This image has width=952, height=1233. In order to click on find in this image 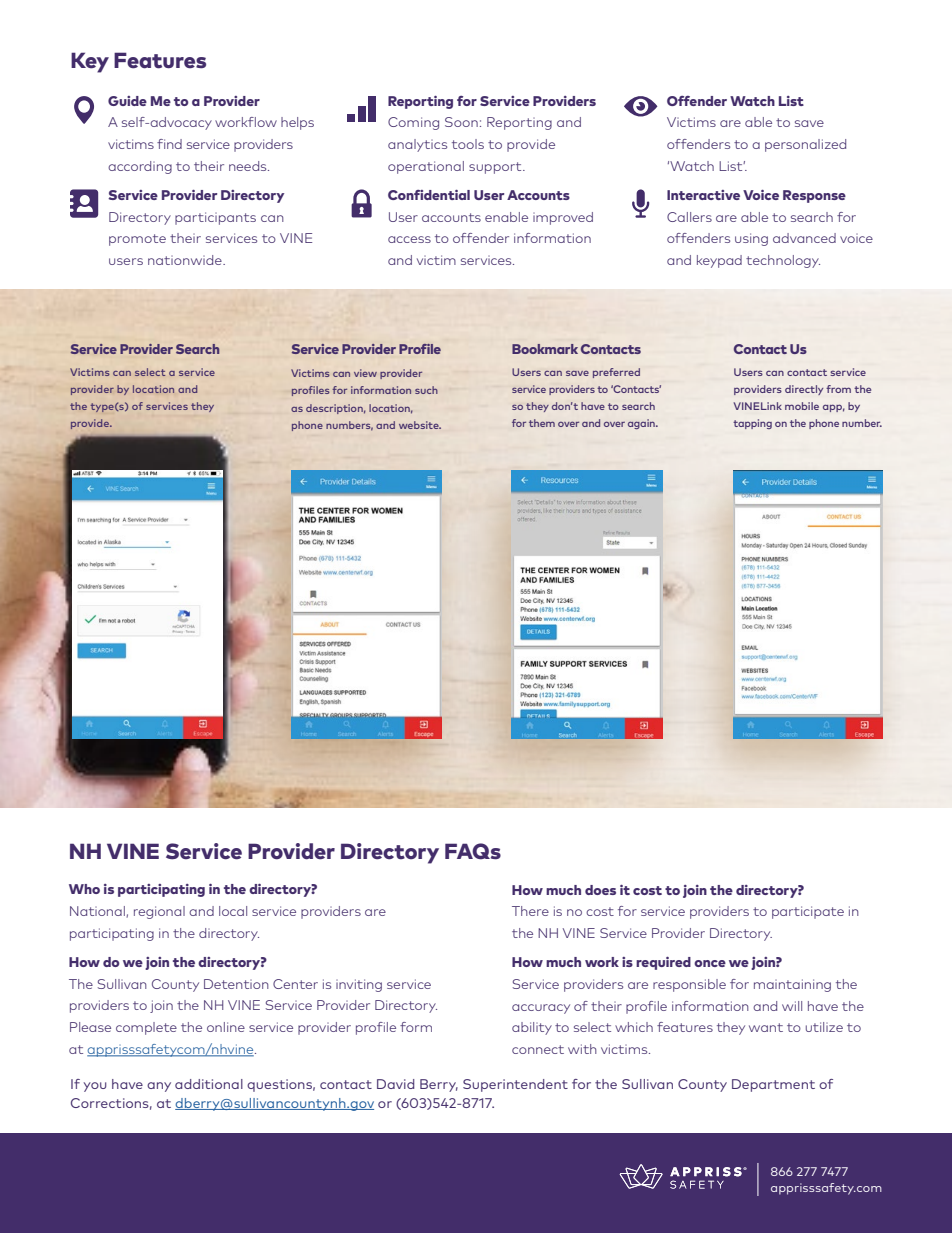, I will do `click(169, 144)`.
